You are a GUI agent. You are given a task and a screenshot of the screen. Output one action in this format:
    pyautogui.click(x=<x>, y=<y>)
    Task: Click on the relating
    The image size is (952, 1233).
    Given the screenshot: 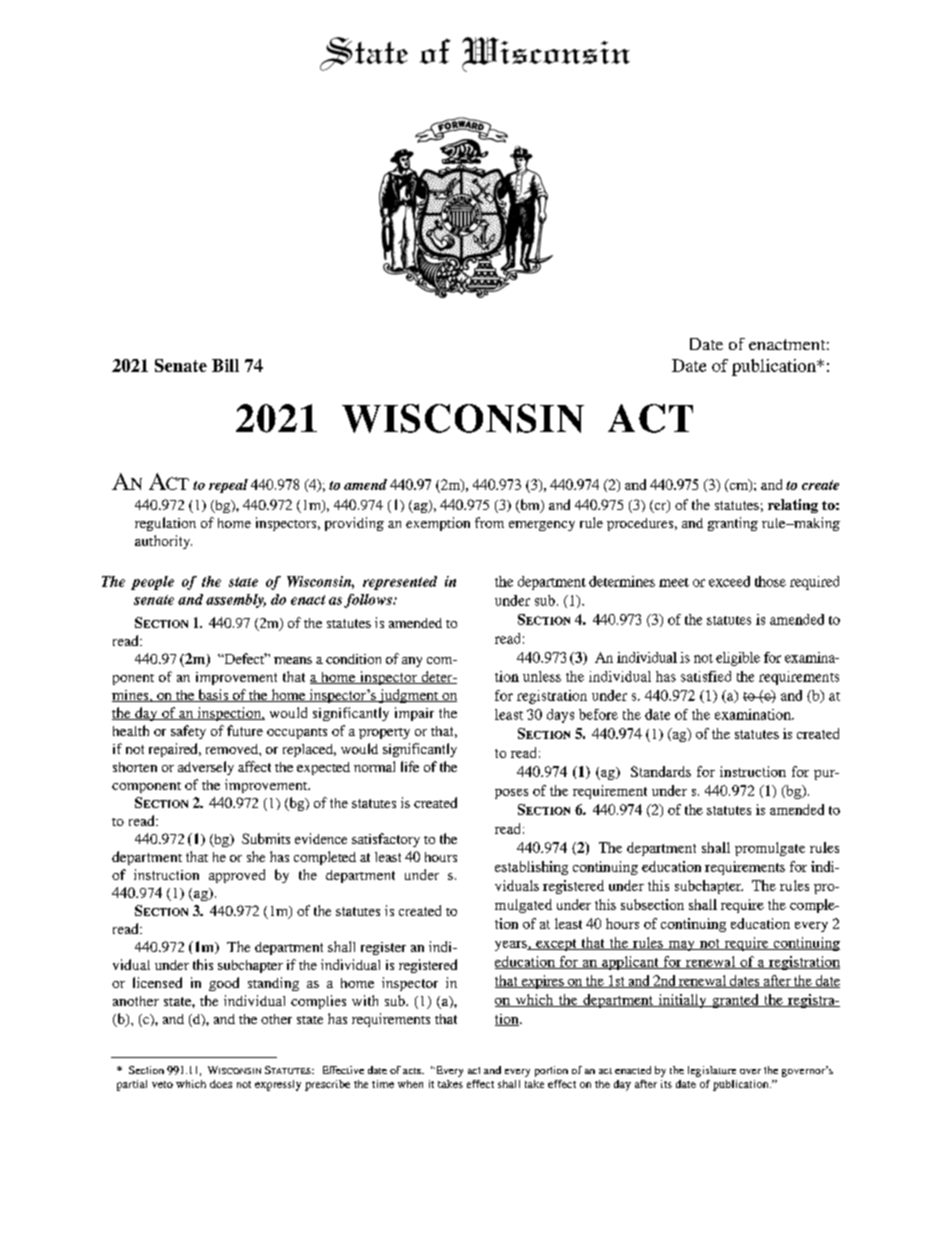 What is the action you would take?
    pyautogui.click(x=793, y=506)
